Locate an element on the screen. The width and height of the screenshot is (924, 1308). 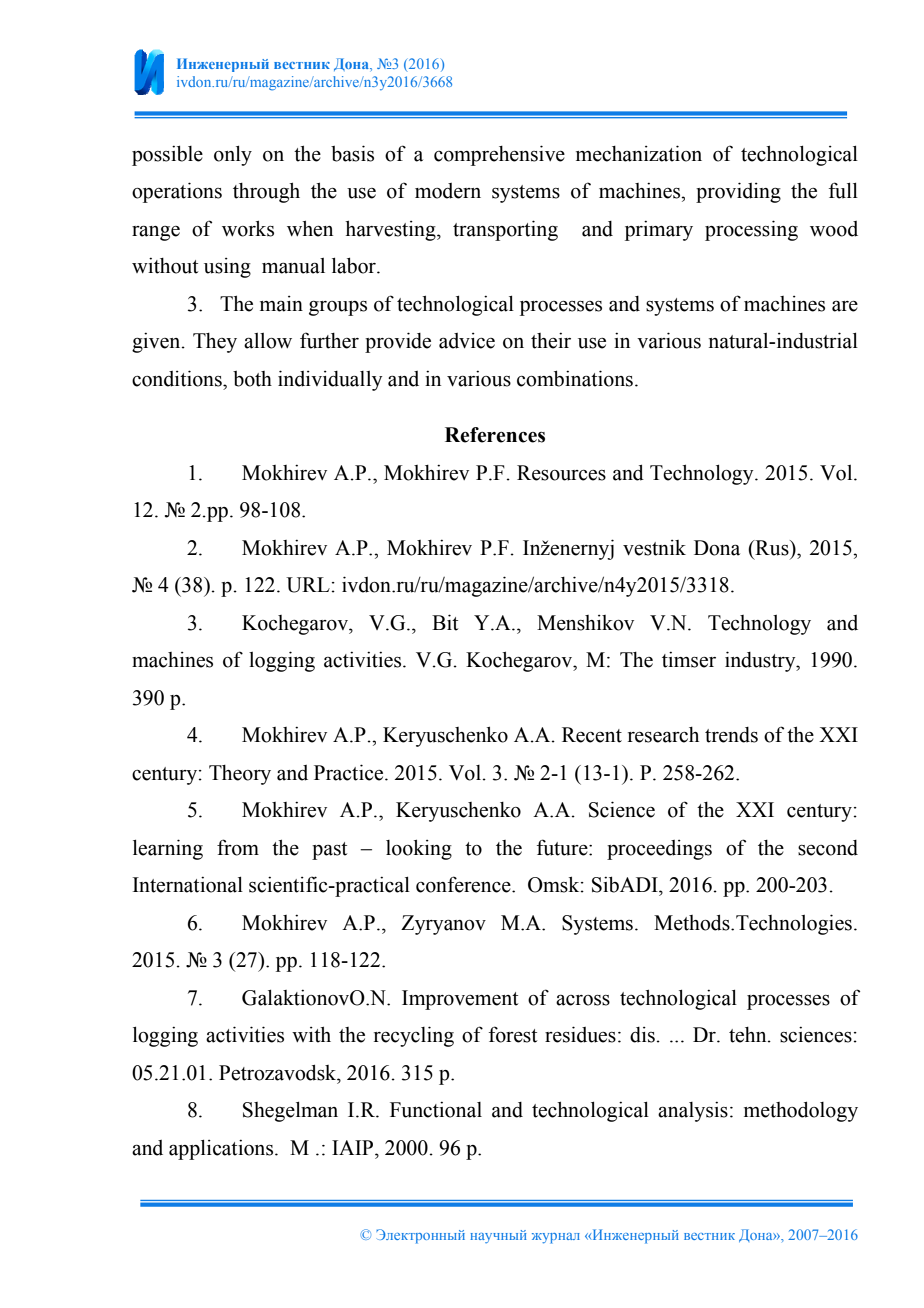
comprehensive is located at coordinates (499, 155).
